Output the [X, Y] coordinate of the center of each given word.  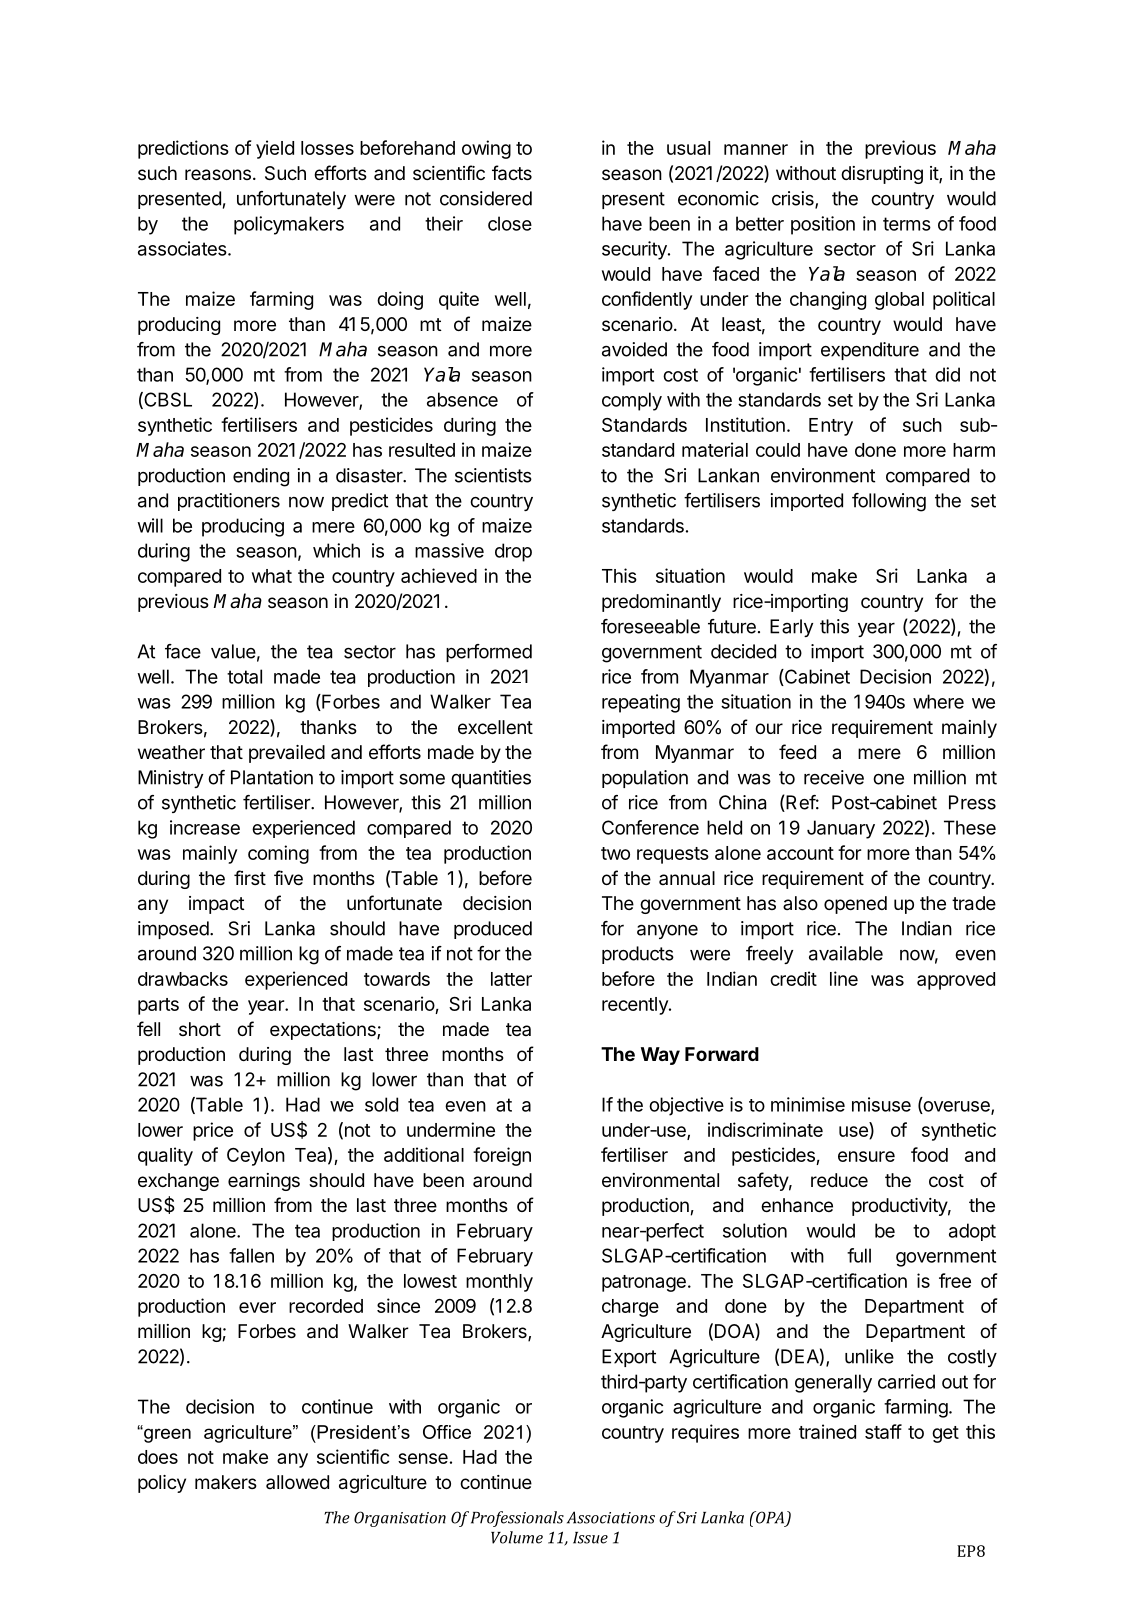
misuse [881, 1104]
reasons [218, 175]
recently [636, 1006]
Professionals [517, 1519]
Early [791, 628]
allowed [297, 1482]
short [200, 1029]
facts [512, 173]
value [233, 651]
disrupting [882, 175]
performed [489, 653]
